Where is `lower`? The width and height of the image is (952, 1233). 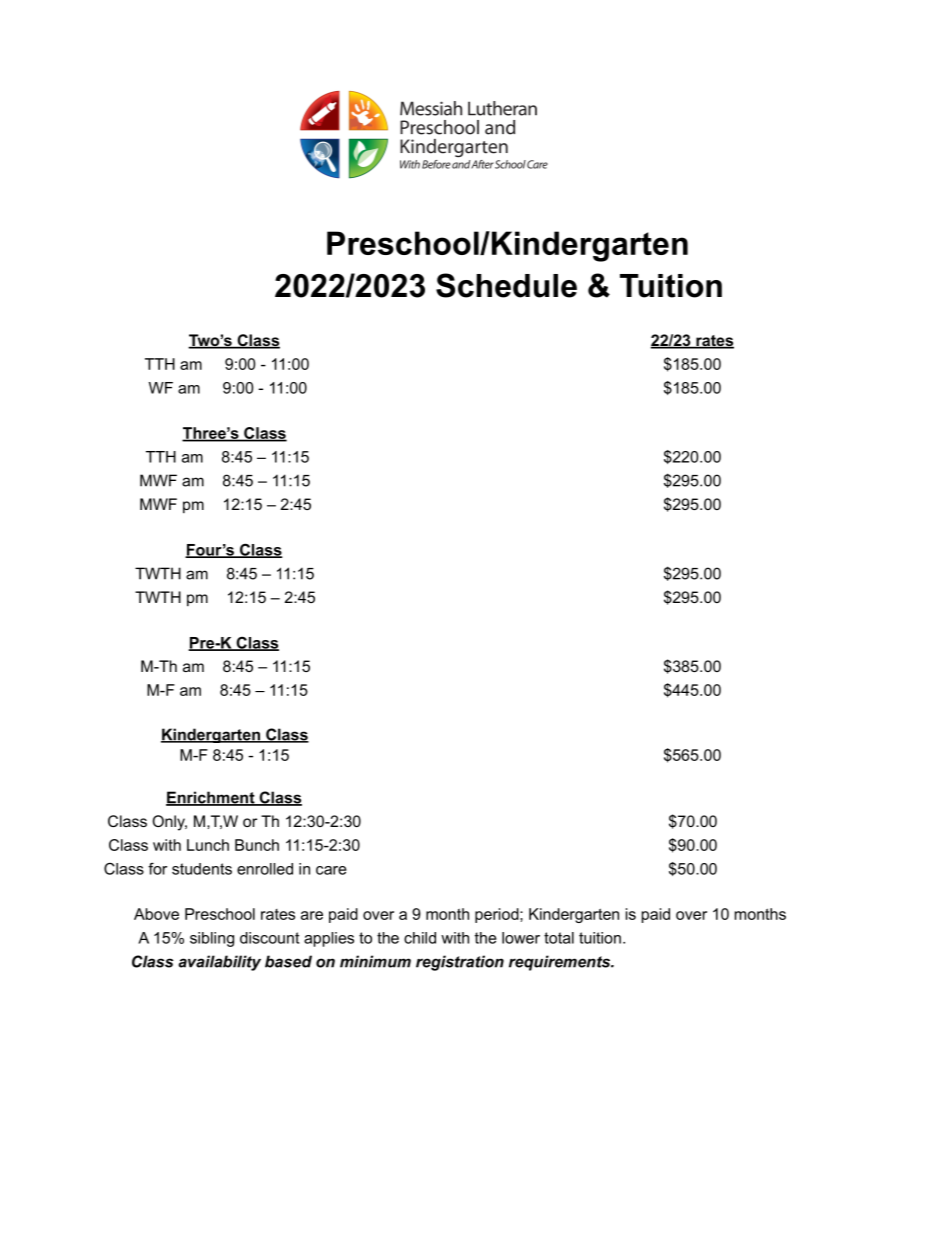 lower is located at coordinates (521, 938).
